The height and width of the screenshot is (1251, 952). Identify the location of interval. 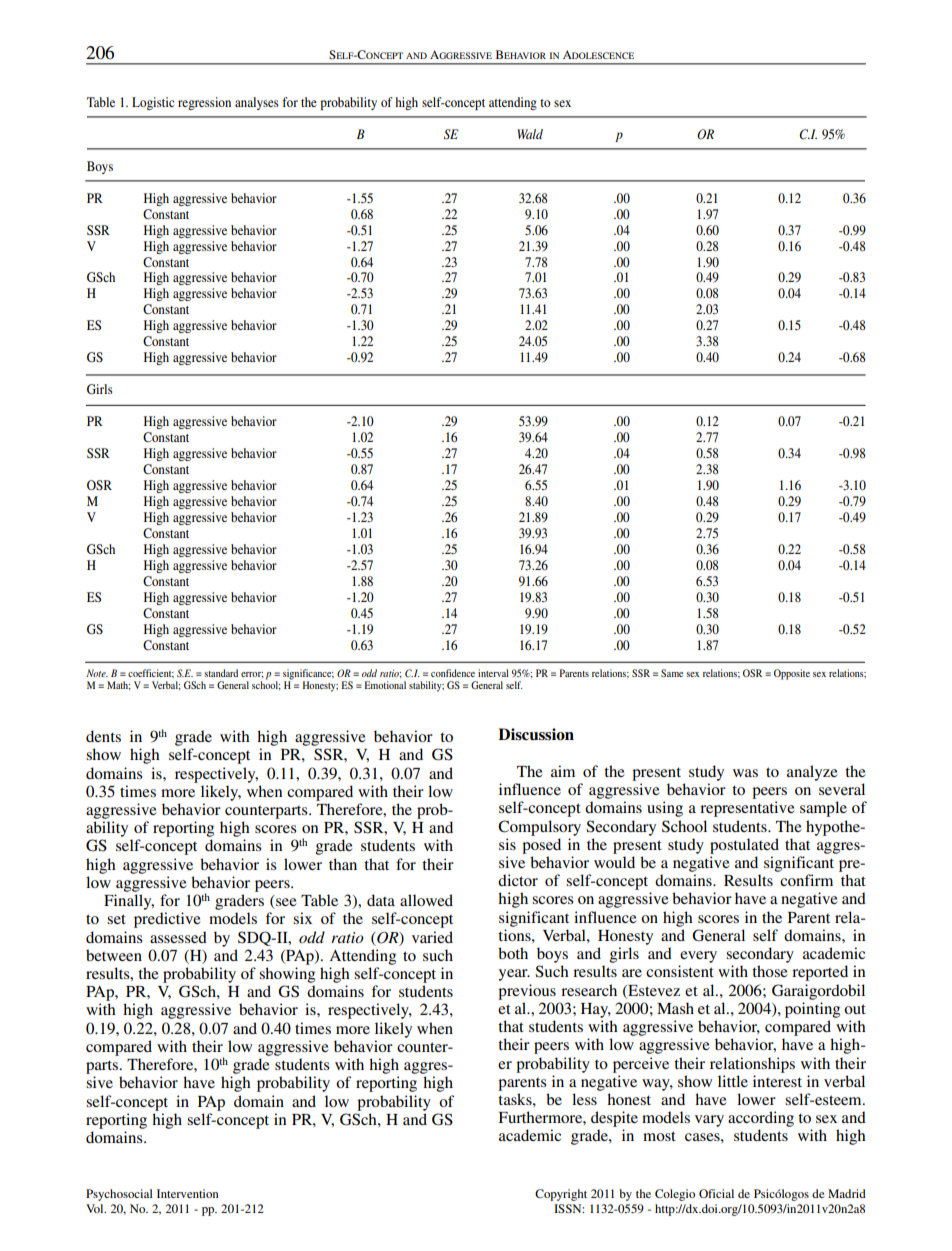
(493, 673).
